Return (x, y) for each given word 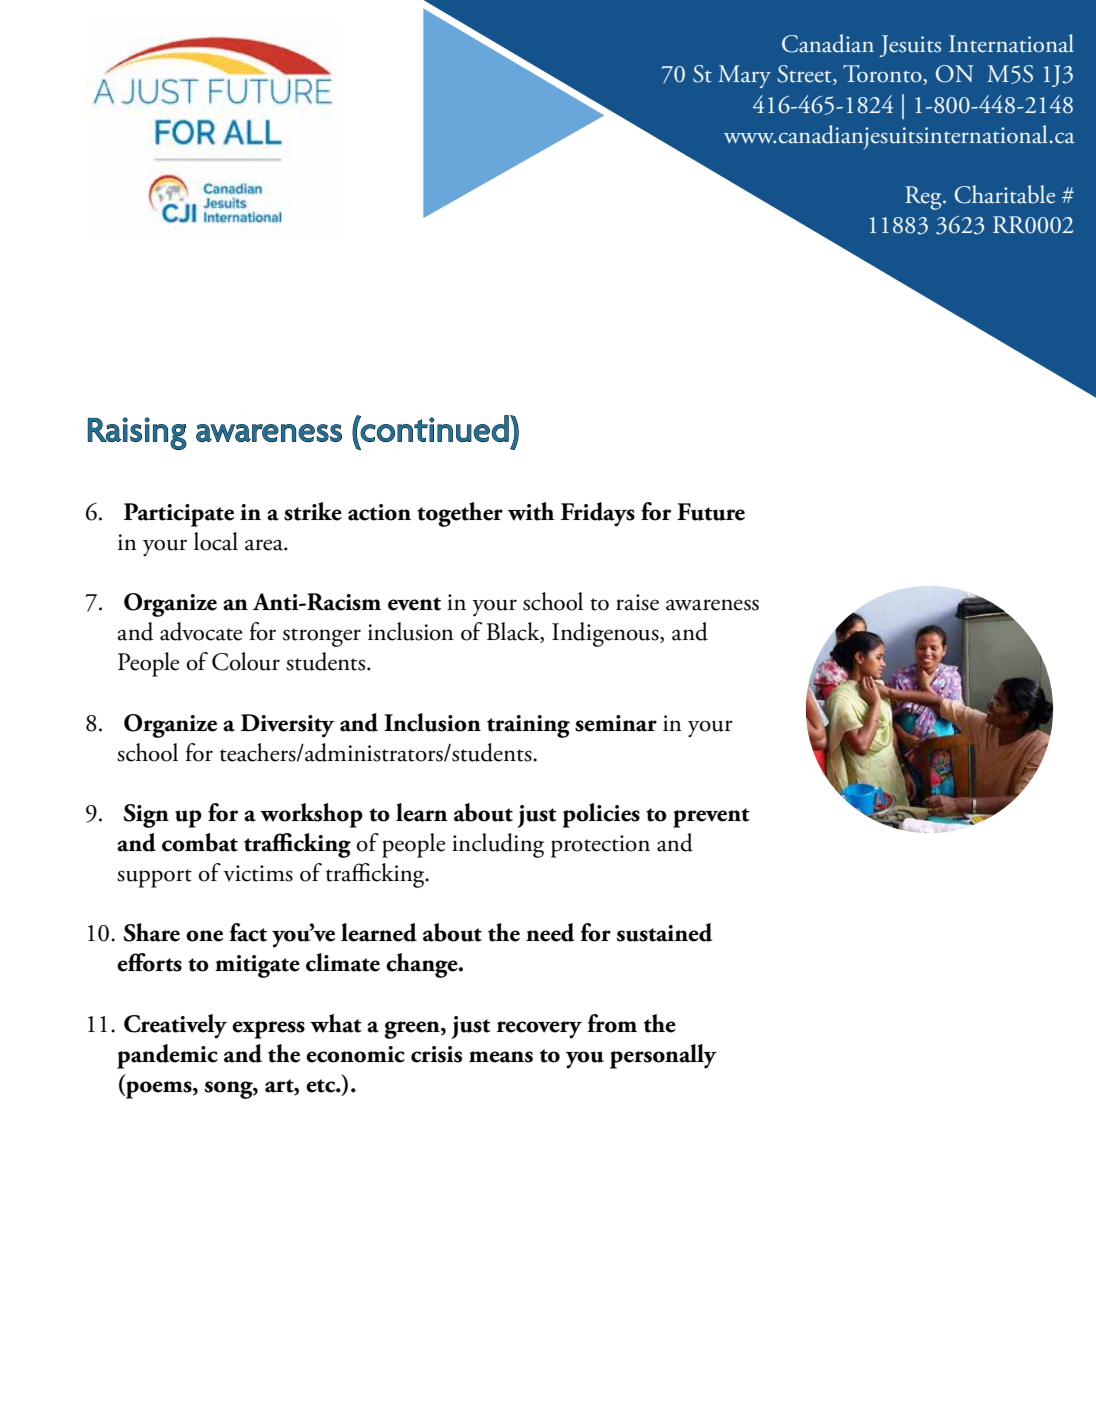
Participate (179, 515)
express (268, 1030)
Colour (246, 661)
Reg (924, 198)
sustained (664, 932)
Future (711, 512)
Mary (744, 76)
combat (200, 842)
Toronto (883, 75)
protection (600, 846)
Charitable (1004, 194)
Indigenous (606, 634)
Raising (137, 433)
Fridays (598, 514)
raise (637, 602)
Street (805, 75)
